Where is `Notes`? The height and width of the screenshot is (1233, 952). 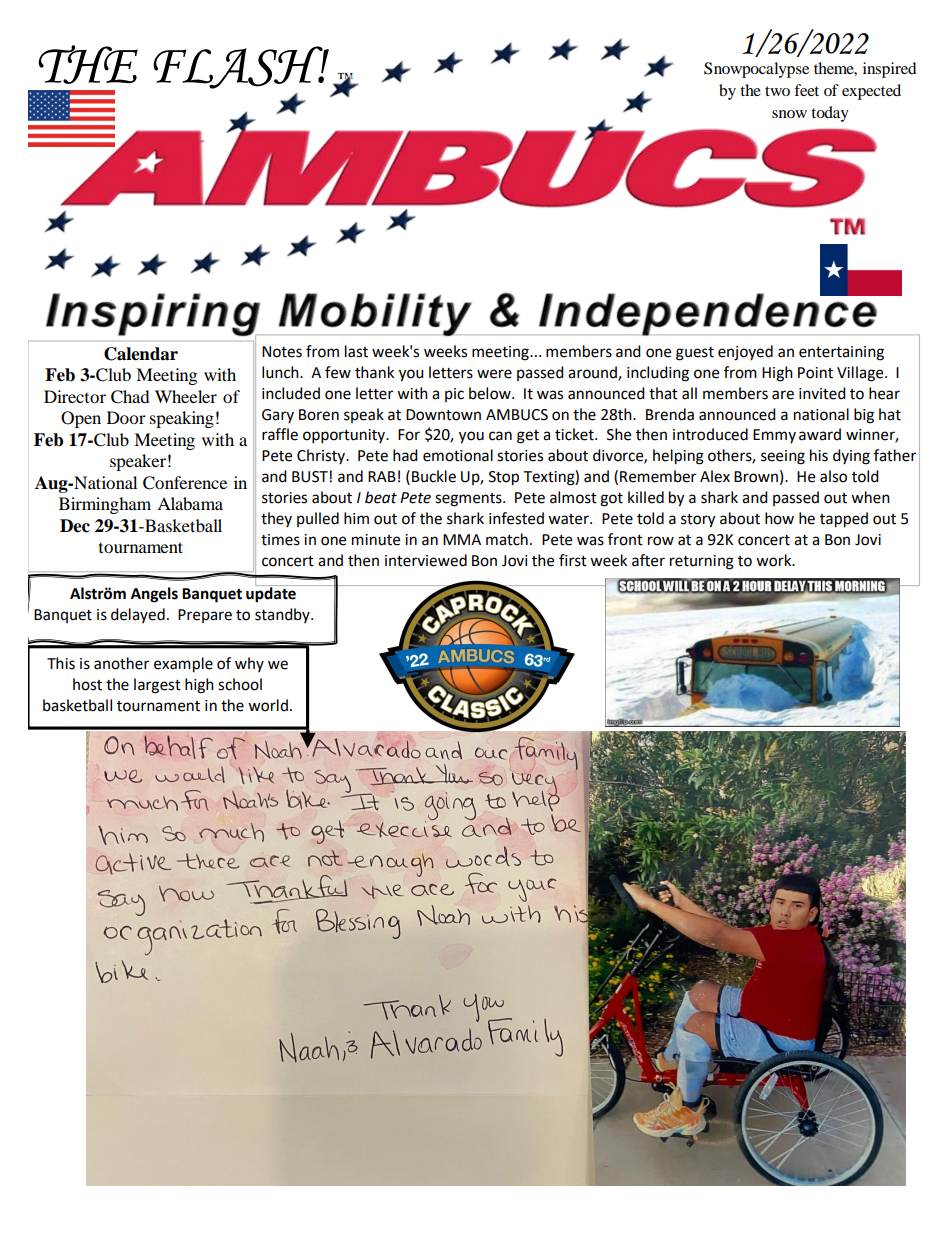
Notes is located at coordinates (282, 352).
